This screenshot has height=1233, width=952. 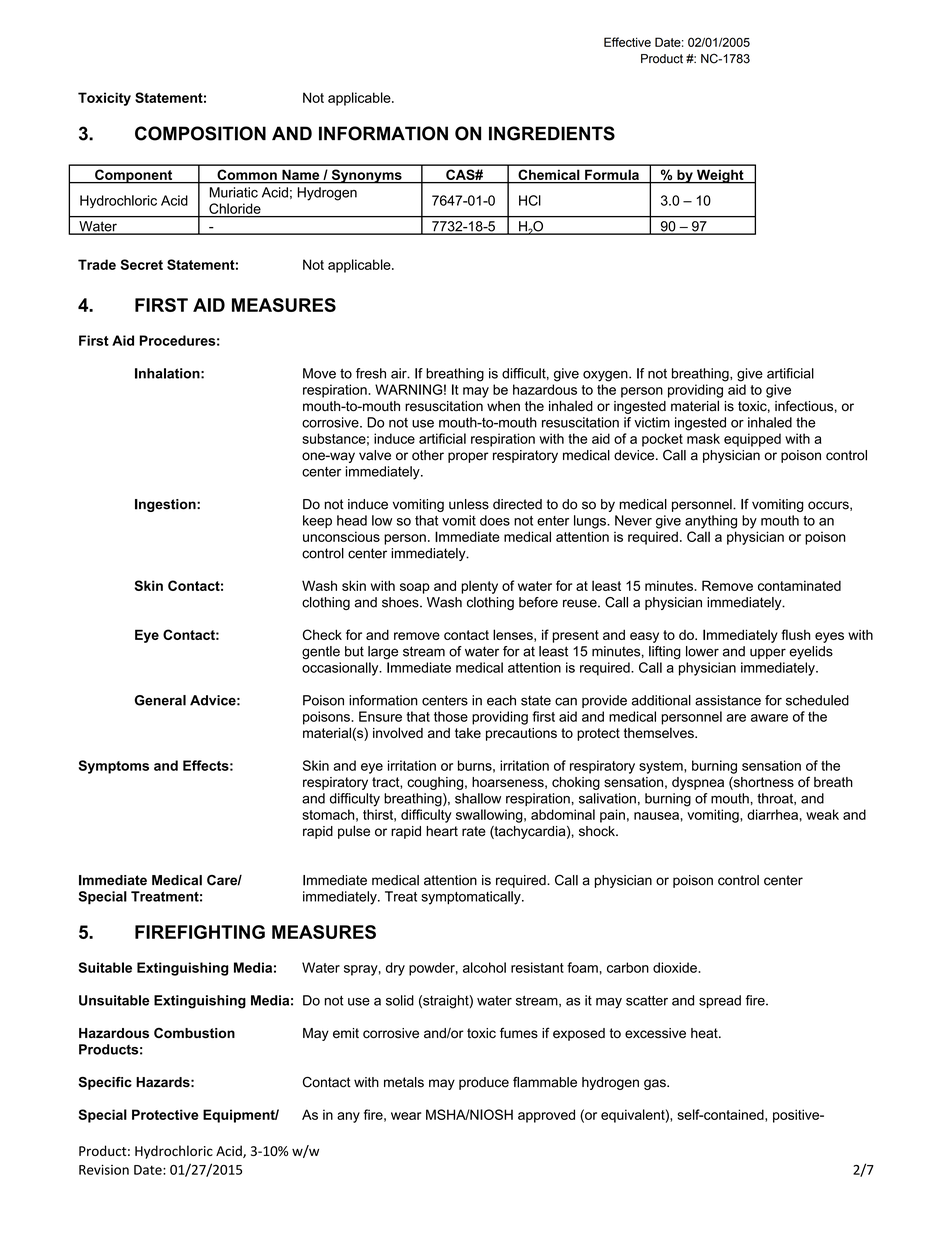 I want to click on COMPOSITION, so click(x=200, y=133).
